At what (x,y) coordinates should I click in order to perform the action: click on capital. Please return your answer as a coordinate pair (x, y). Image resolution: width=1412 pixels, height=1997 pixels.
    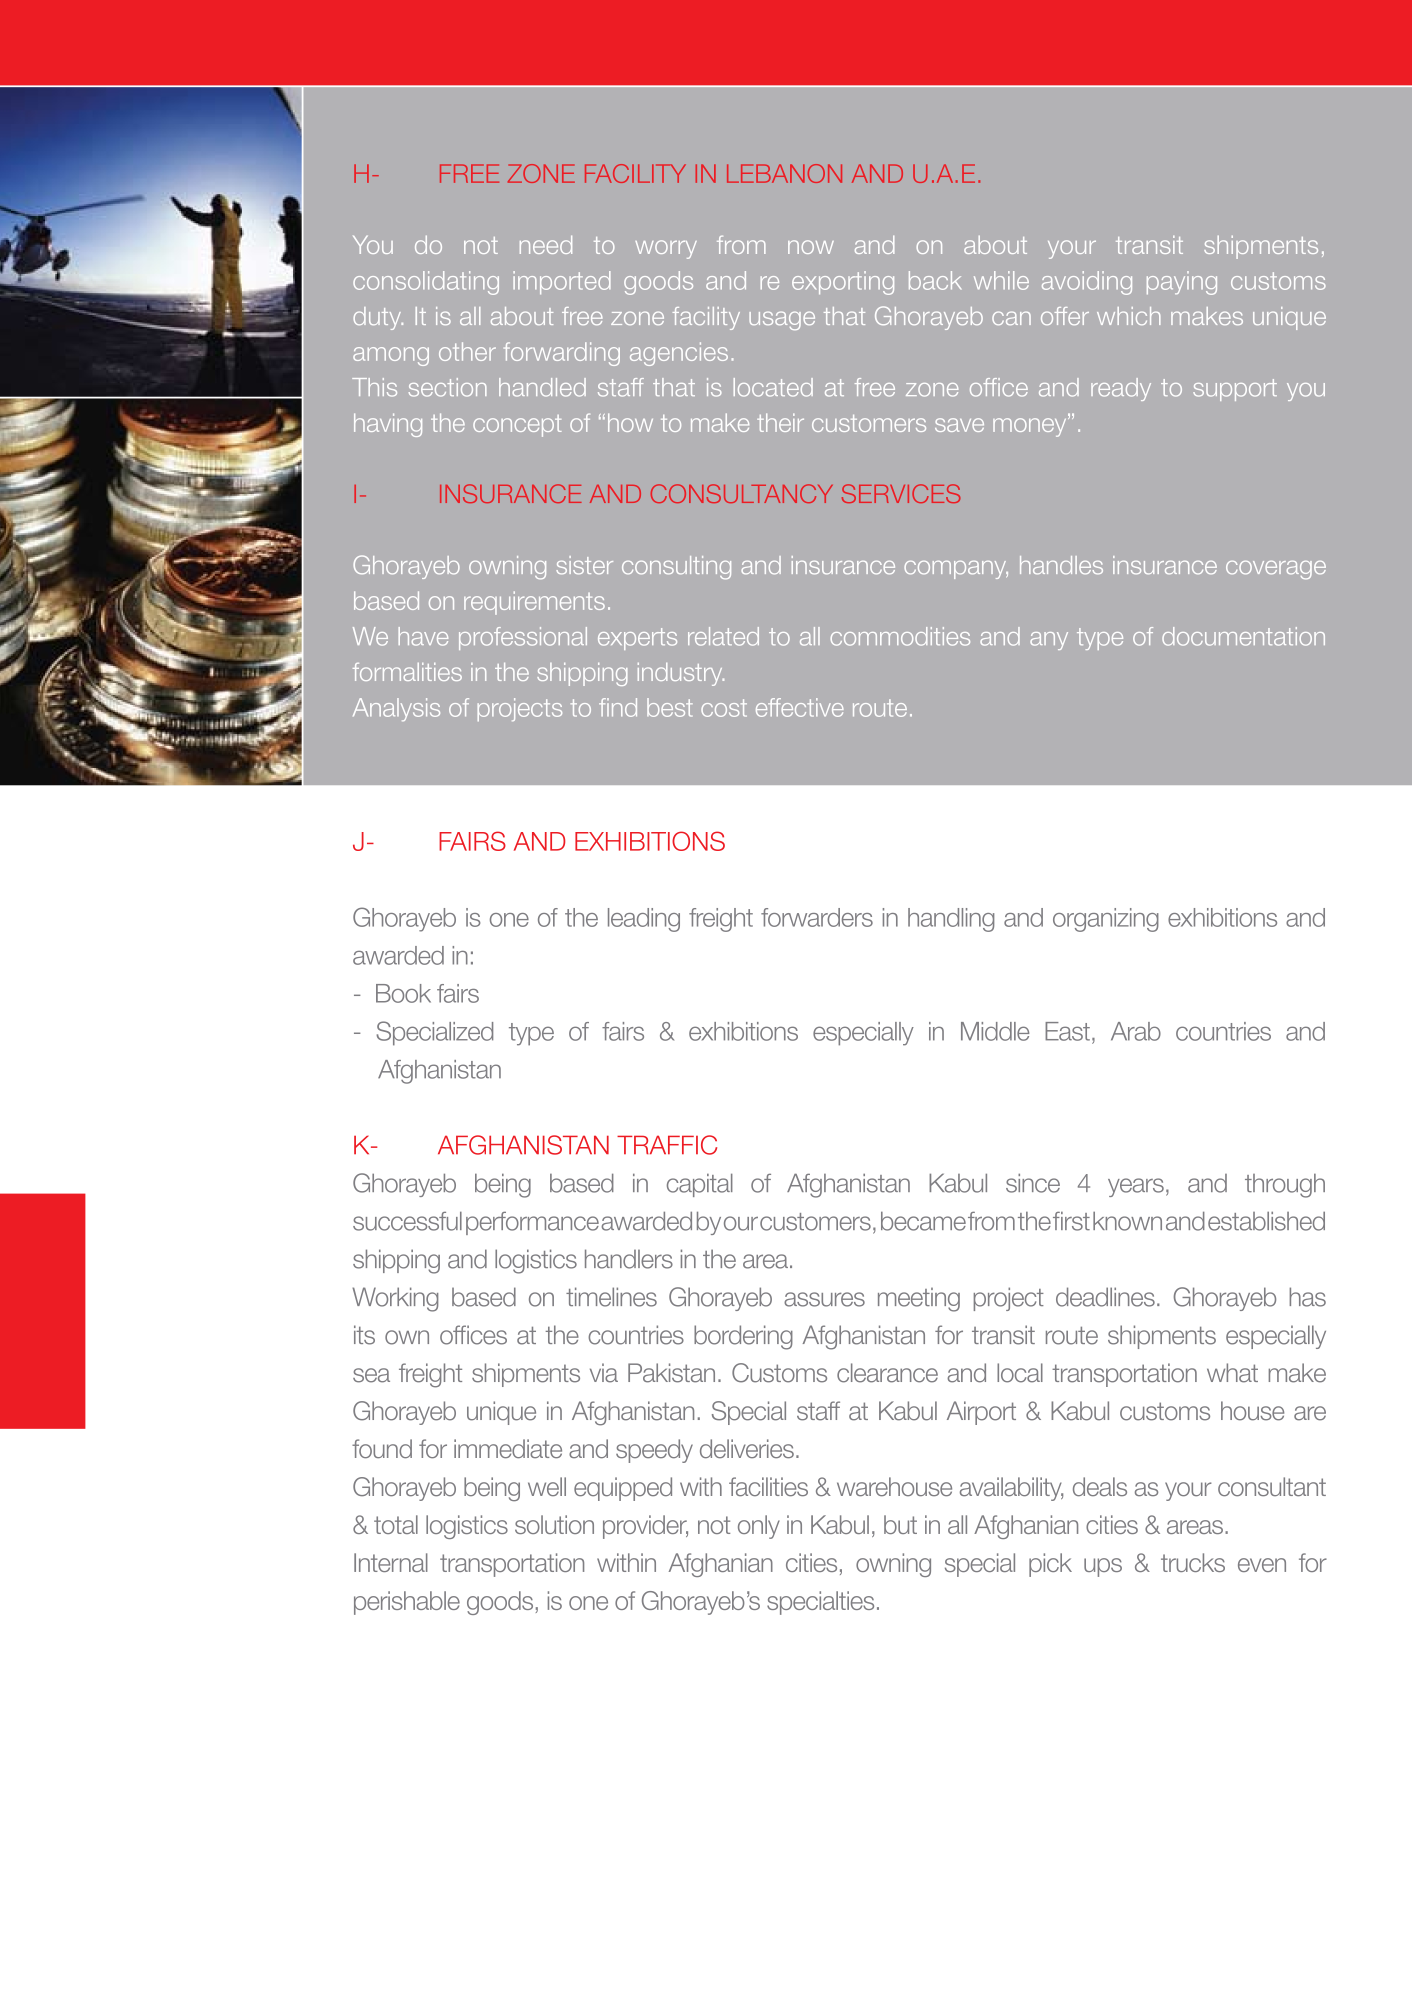
    Looking at the image, I should click on (700, 1185).
